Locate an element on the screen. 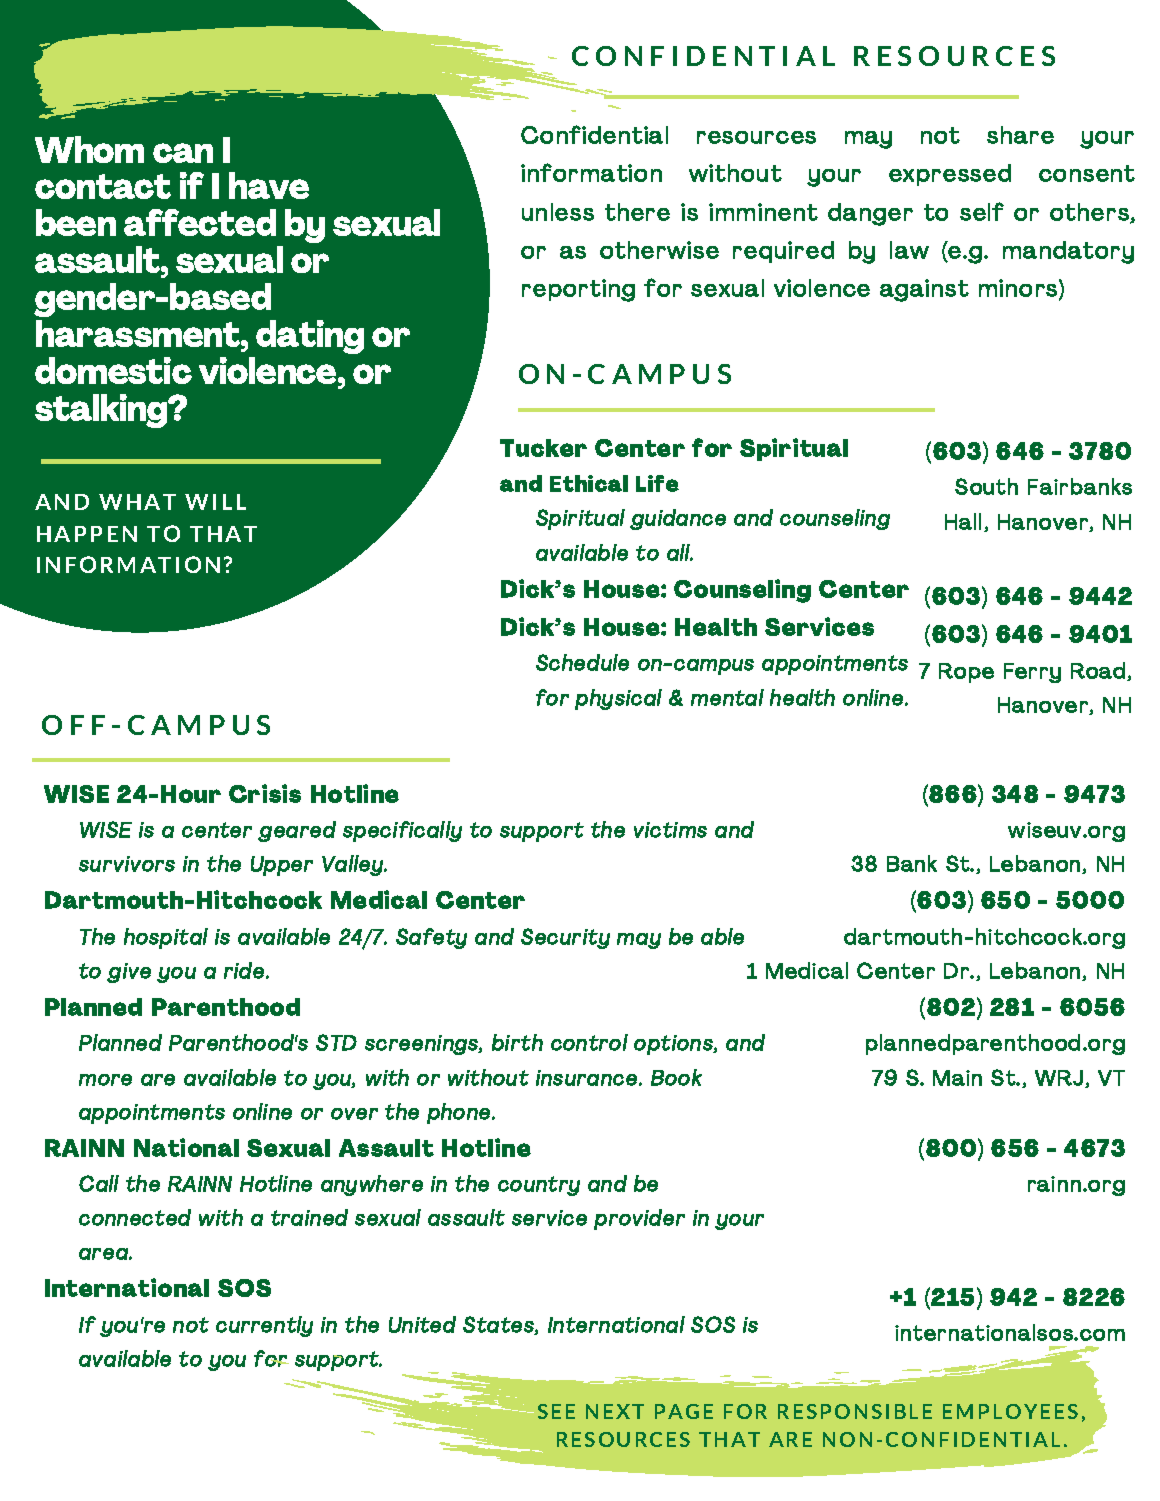 This screenshot has height=1501, width=1160. South is located at coordinates (986, 486).
